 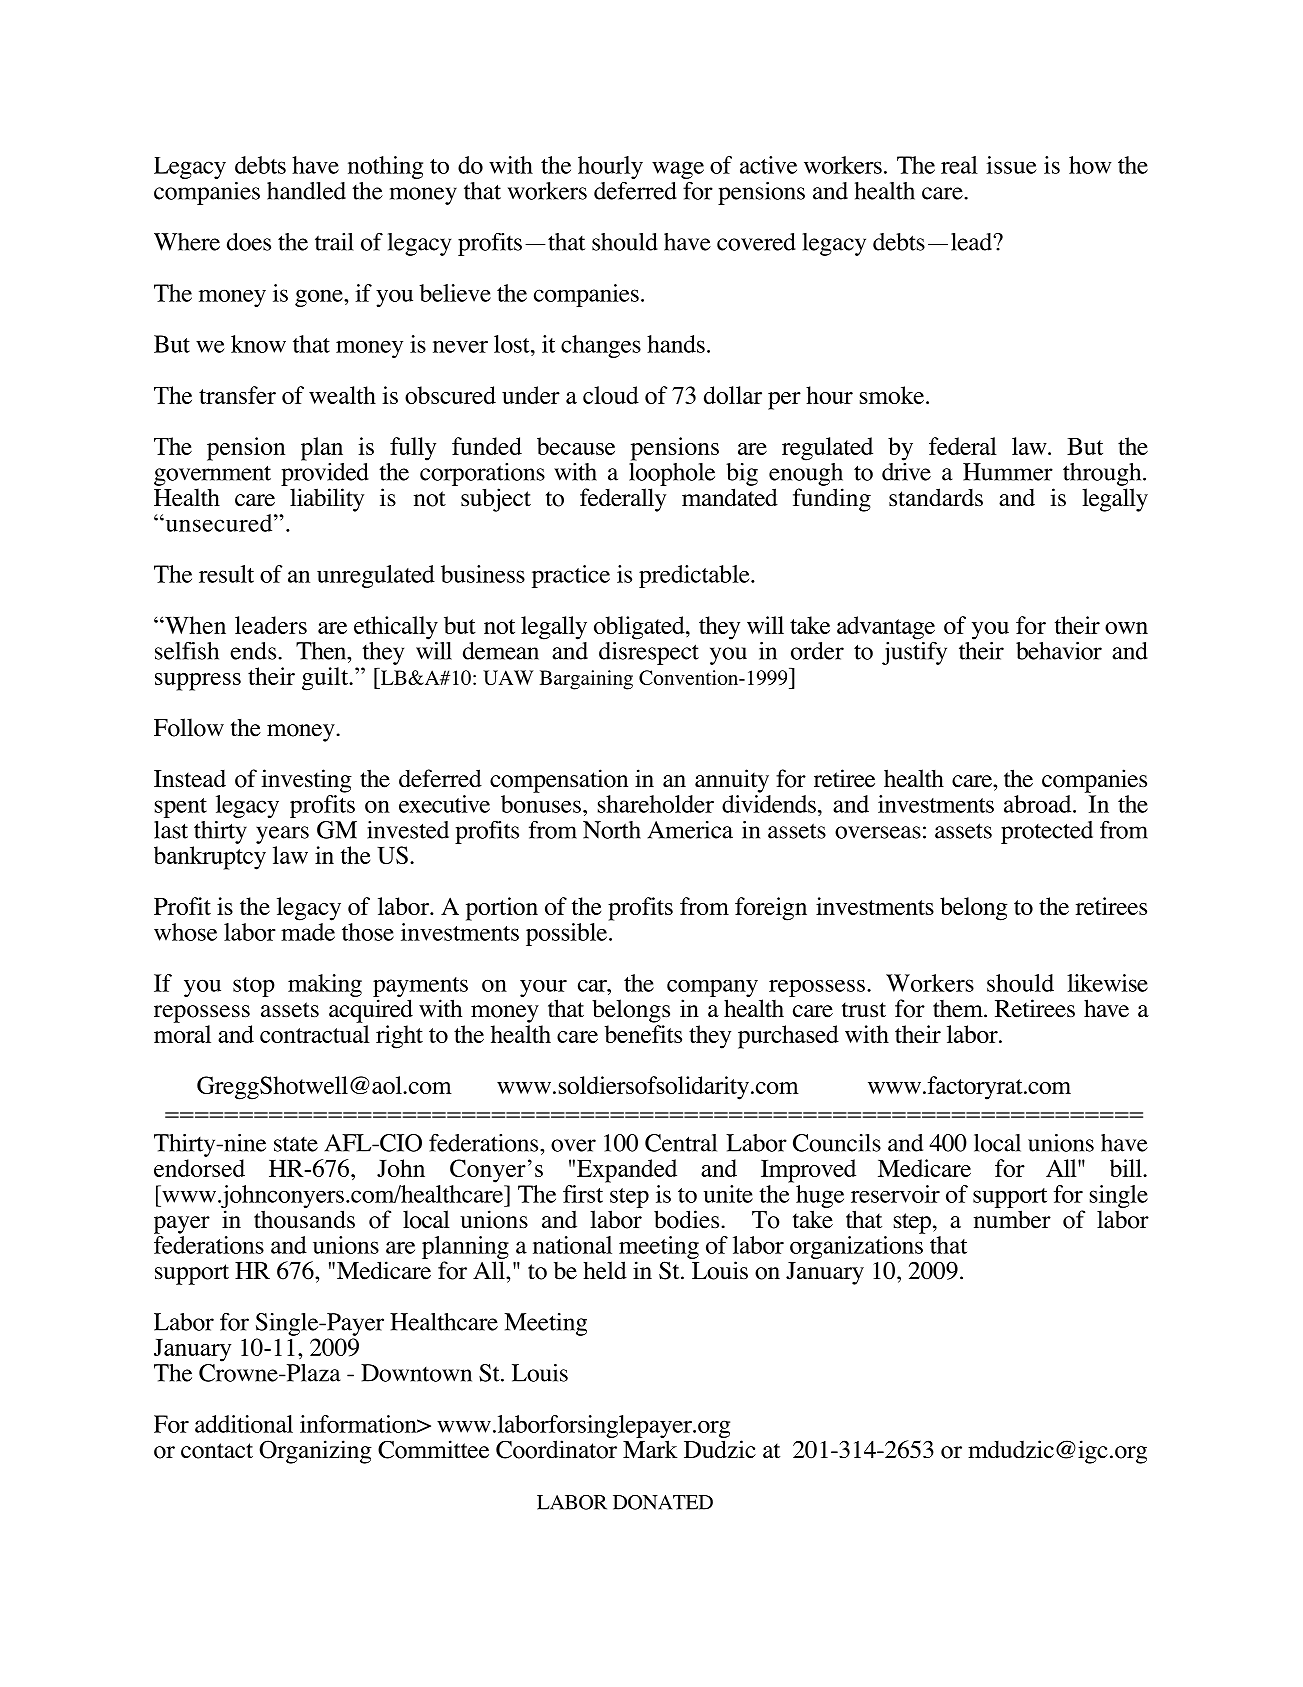 What do you see at coordinates (612, 830) in the image?
I see `North` at bounding box center [612, 830].
